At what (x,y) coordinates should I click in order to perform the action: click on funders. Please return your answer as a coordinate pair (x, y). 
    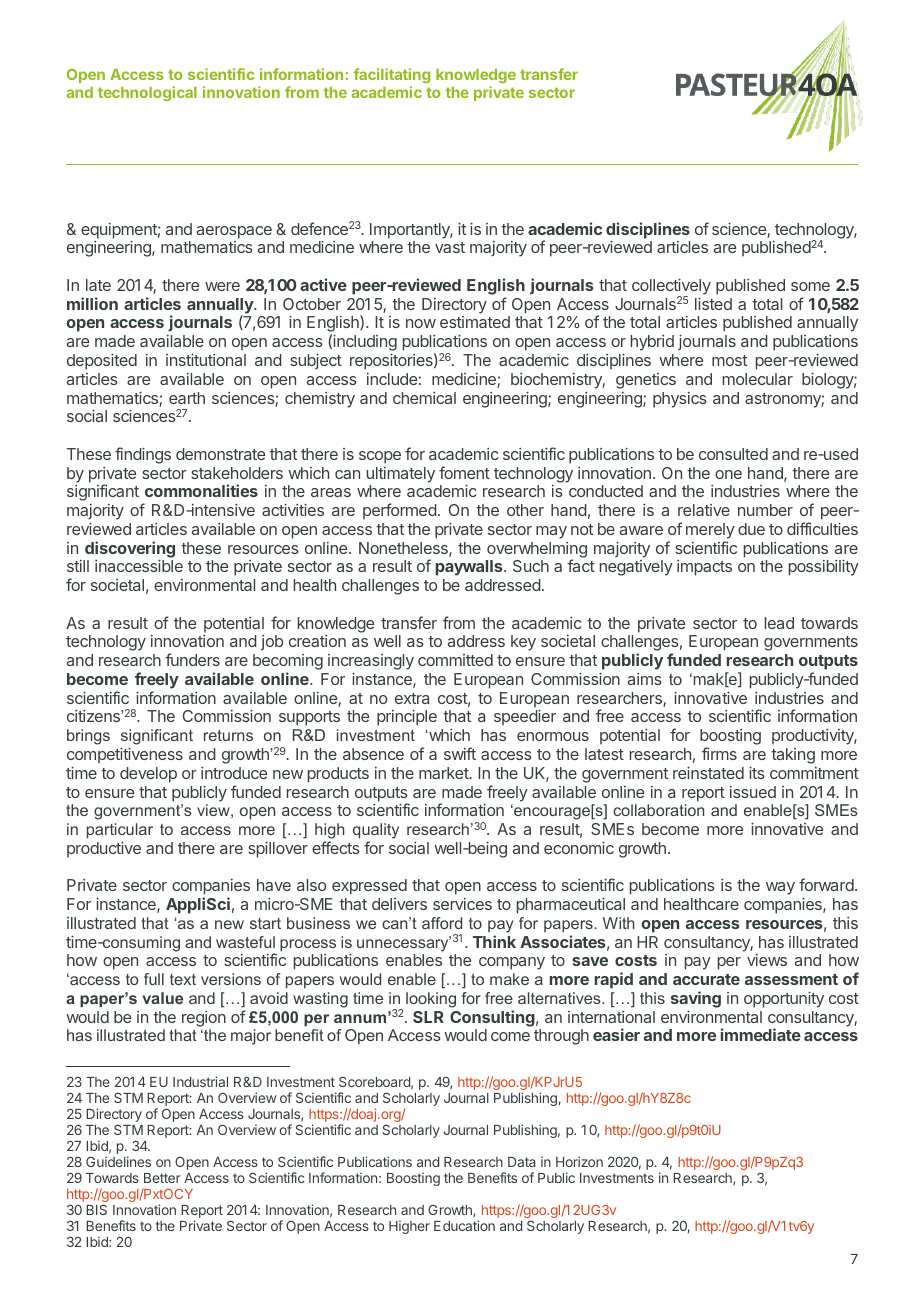
    Looking at the image, I should click on (192, 659).
